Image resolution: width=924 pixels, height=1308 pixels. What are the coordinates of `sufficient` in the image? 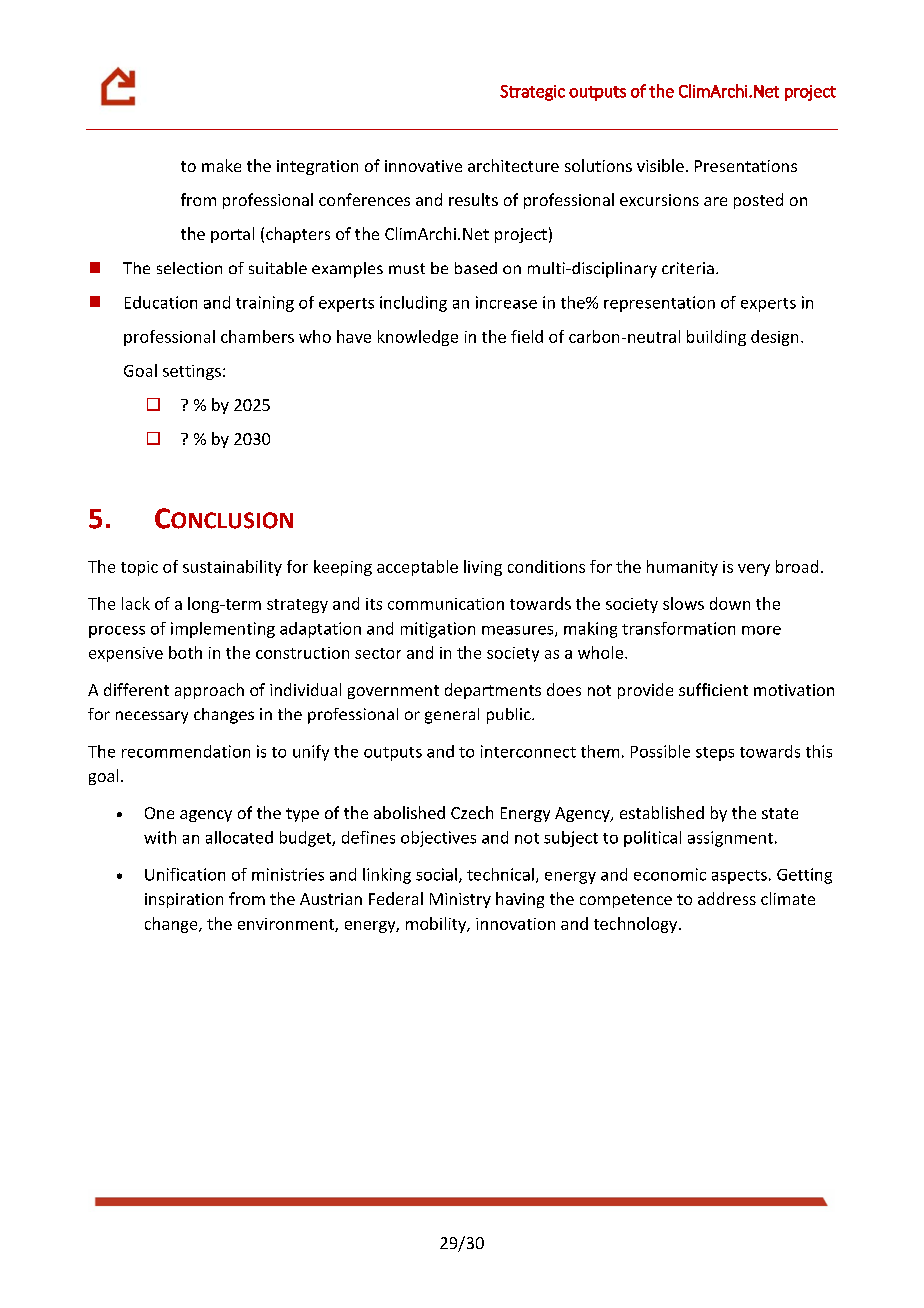 It's located at (713, 689).
